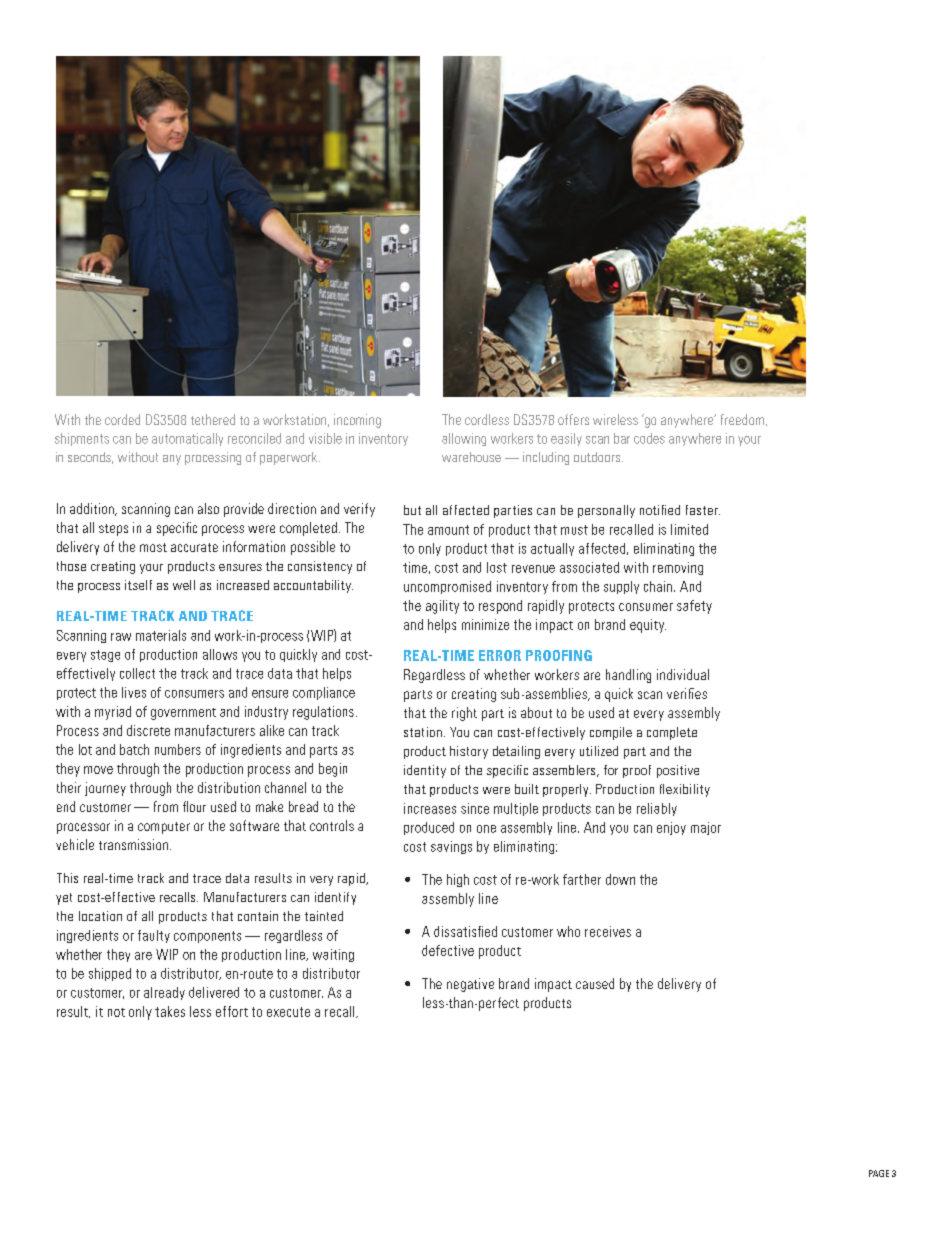  I want to click on since, so click(475, 808).
